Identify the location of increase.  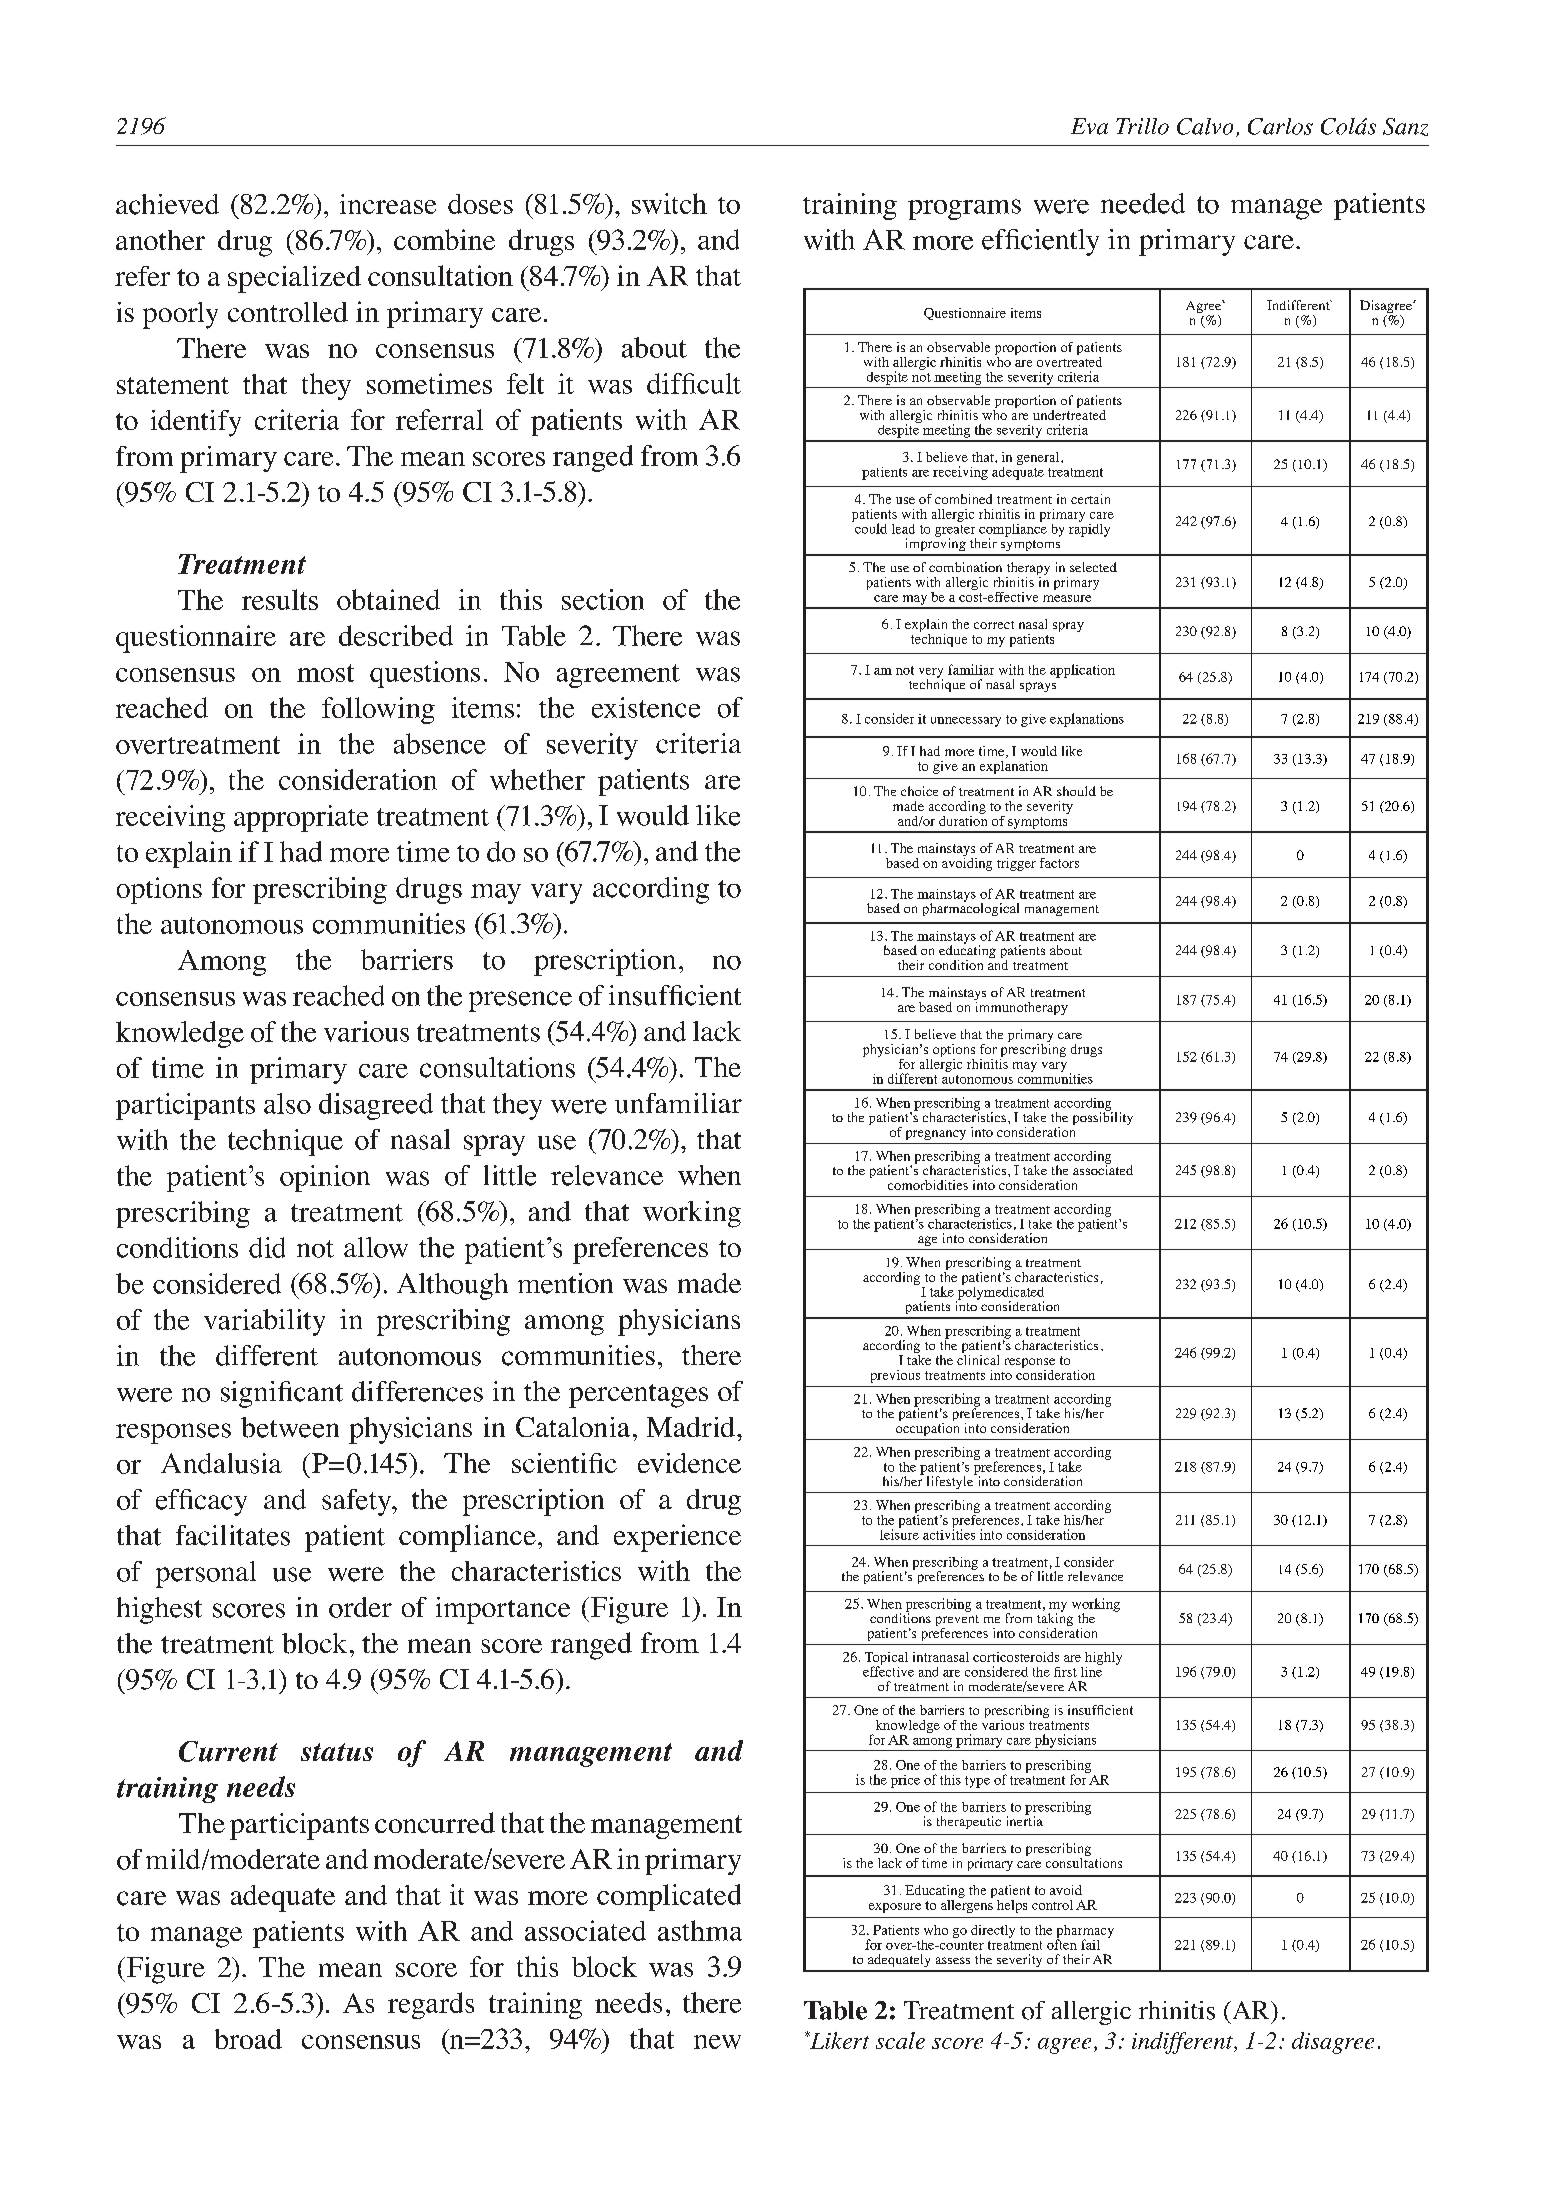
(388, 204).
